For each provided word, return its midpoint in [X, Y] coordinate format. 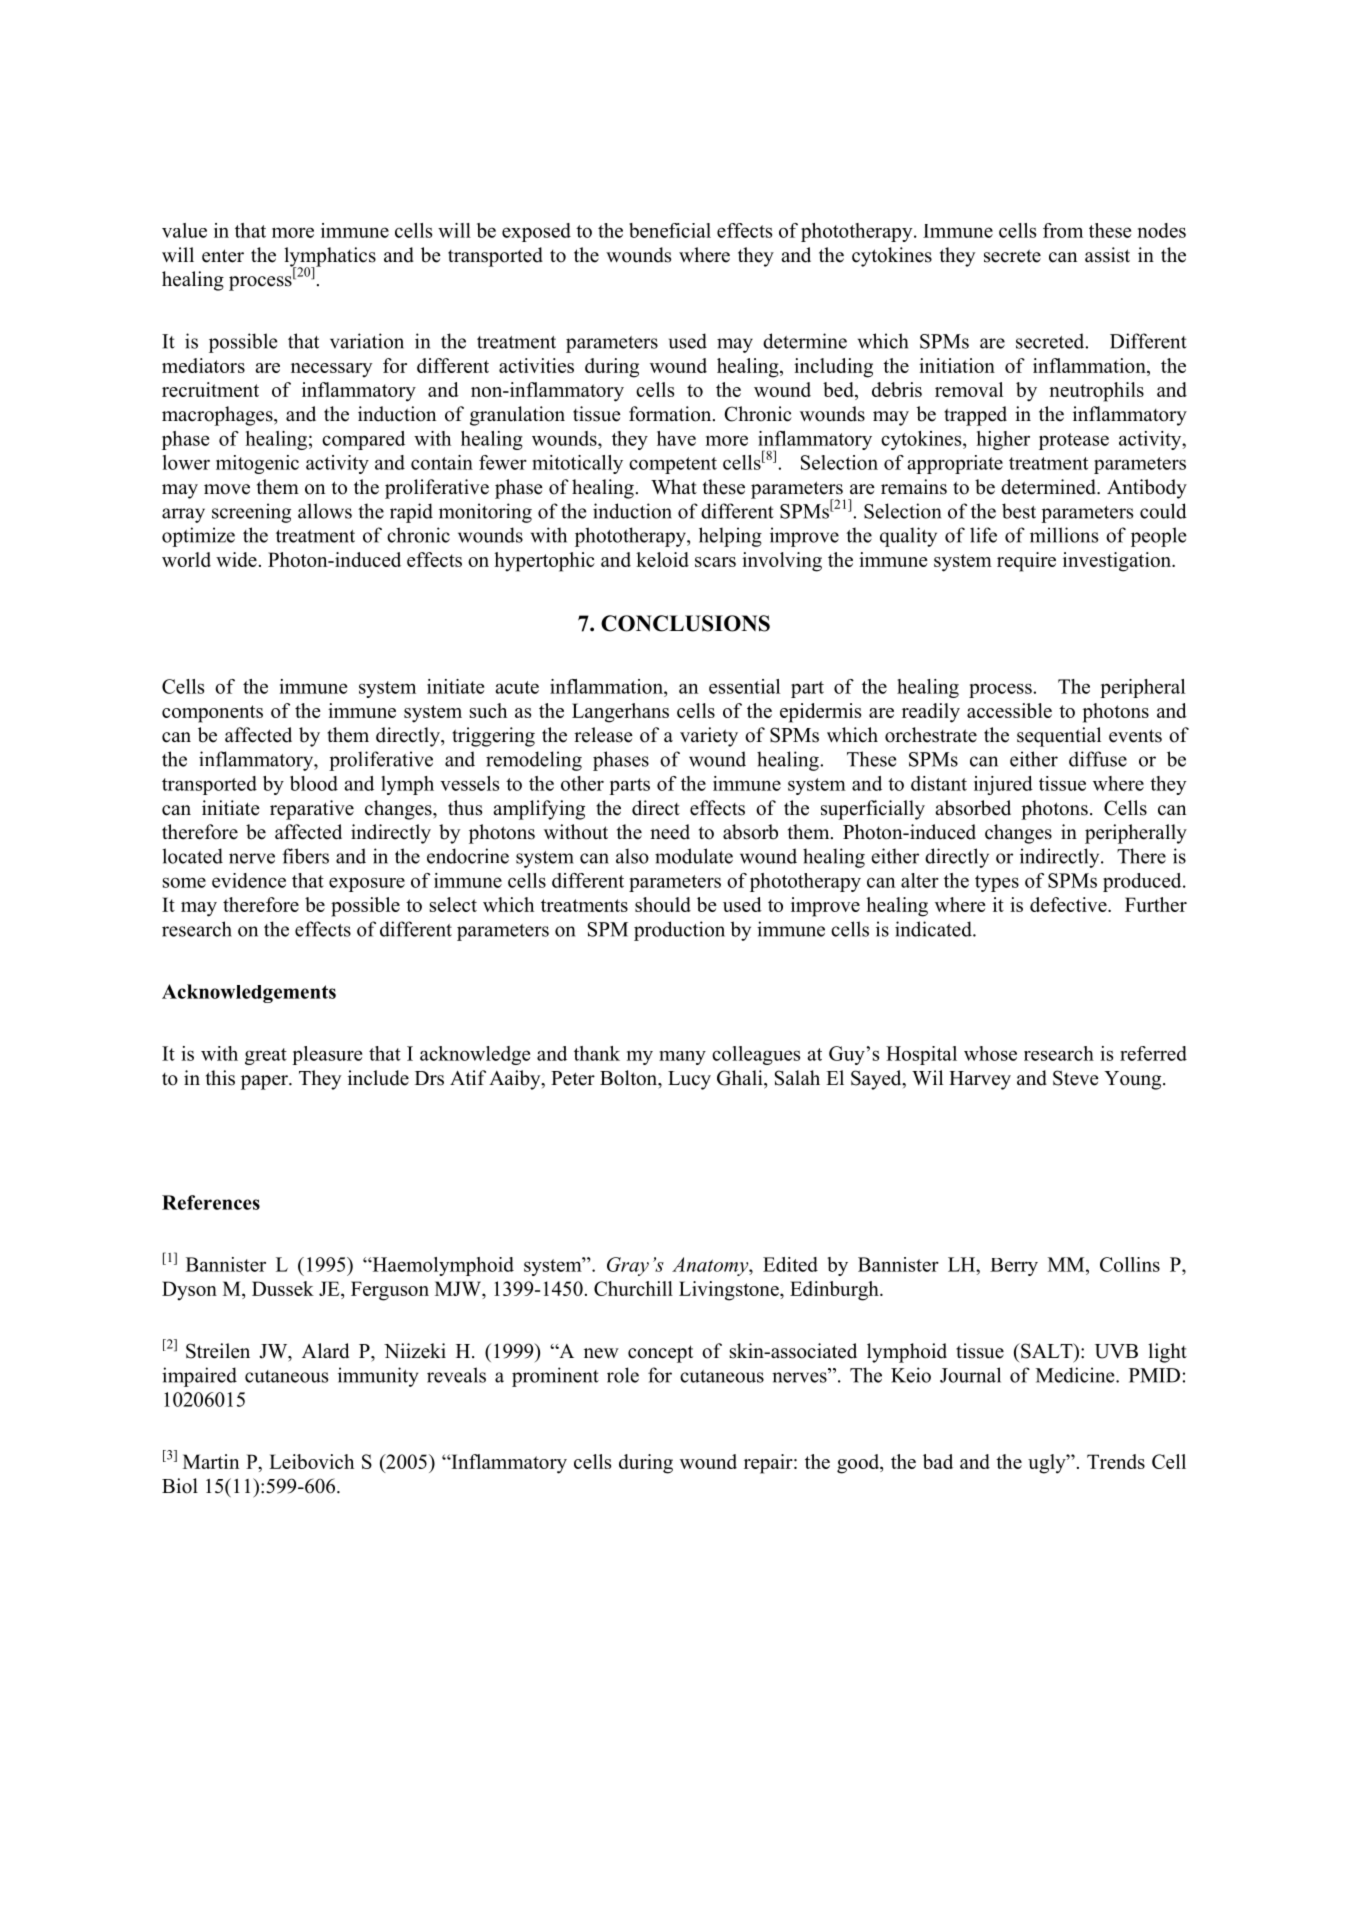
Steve [1076, 1078]
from [1063, 230]
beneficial [670, 230]
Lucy [689, 1080]
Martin [211, 1461]
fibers [305, 856]
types [997, 883]
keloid [662, 559]
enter [223, 256]
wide [236, 559]
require [1026, 562]
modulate [694, 856]
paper [265, 1082]
